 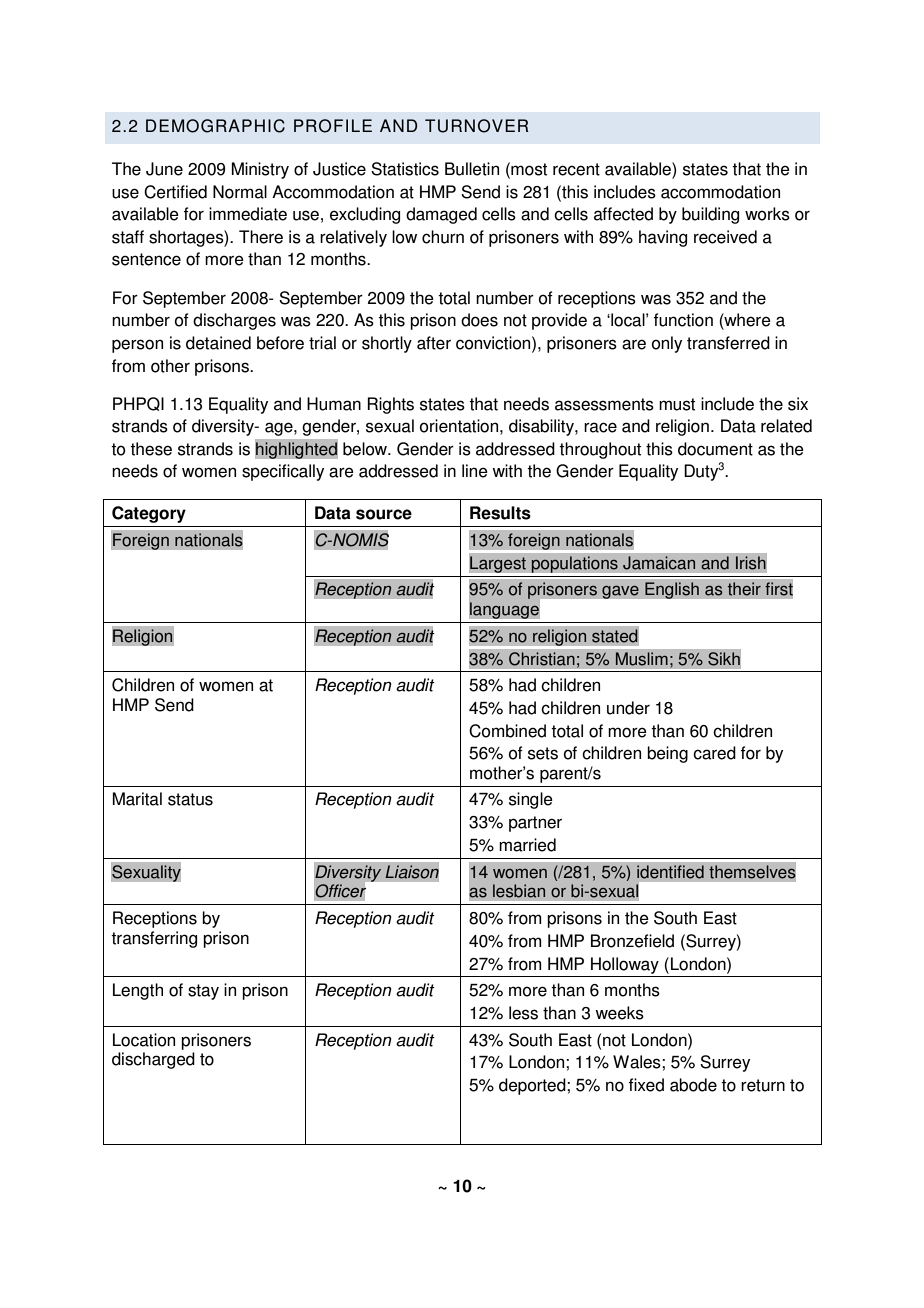 What do you see at coordinates (190, 799) in the page?
I see `status` at bounding box center [190, 799].
